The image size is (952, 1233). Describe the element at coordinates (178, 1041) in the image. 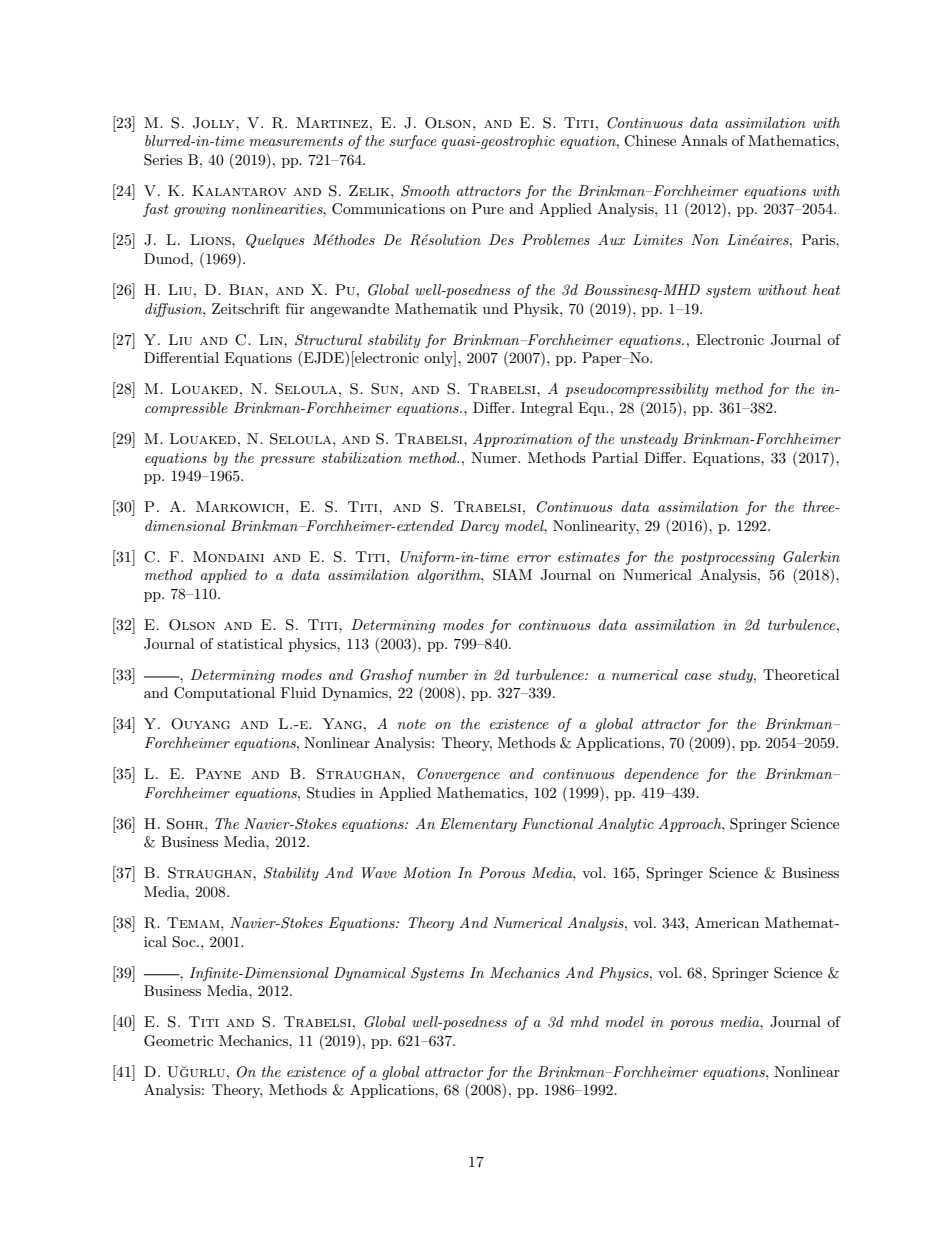

I see `Geometric` at that location.
